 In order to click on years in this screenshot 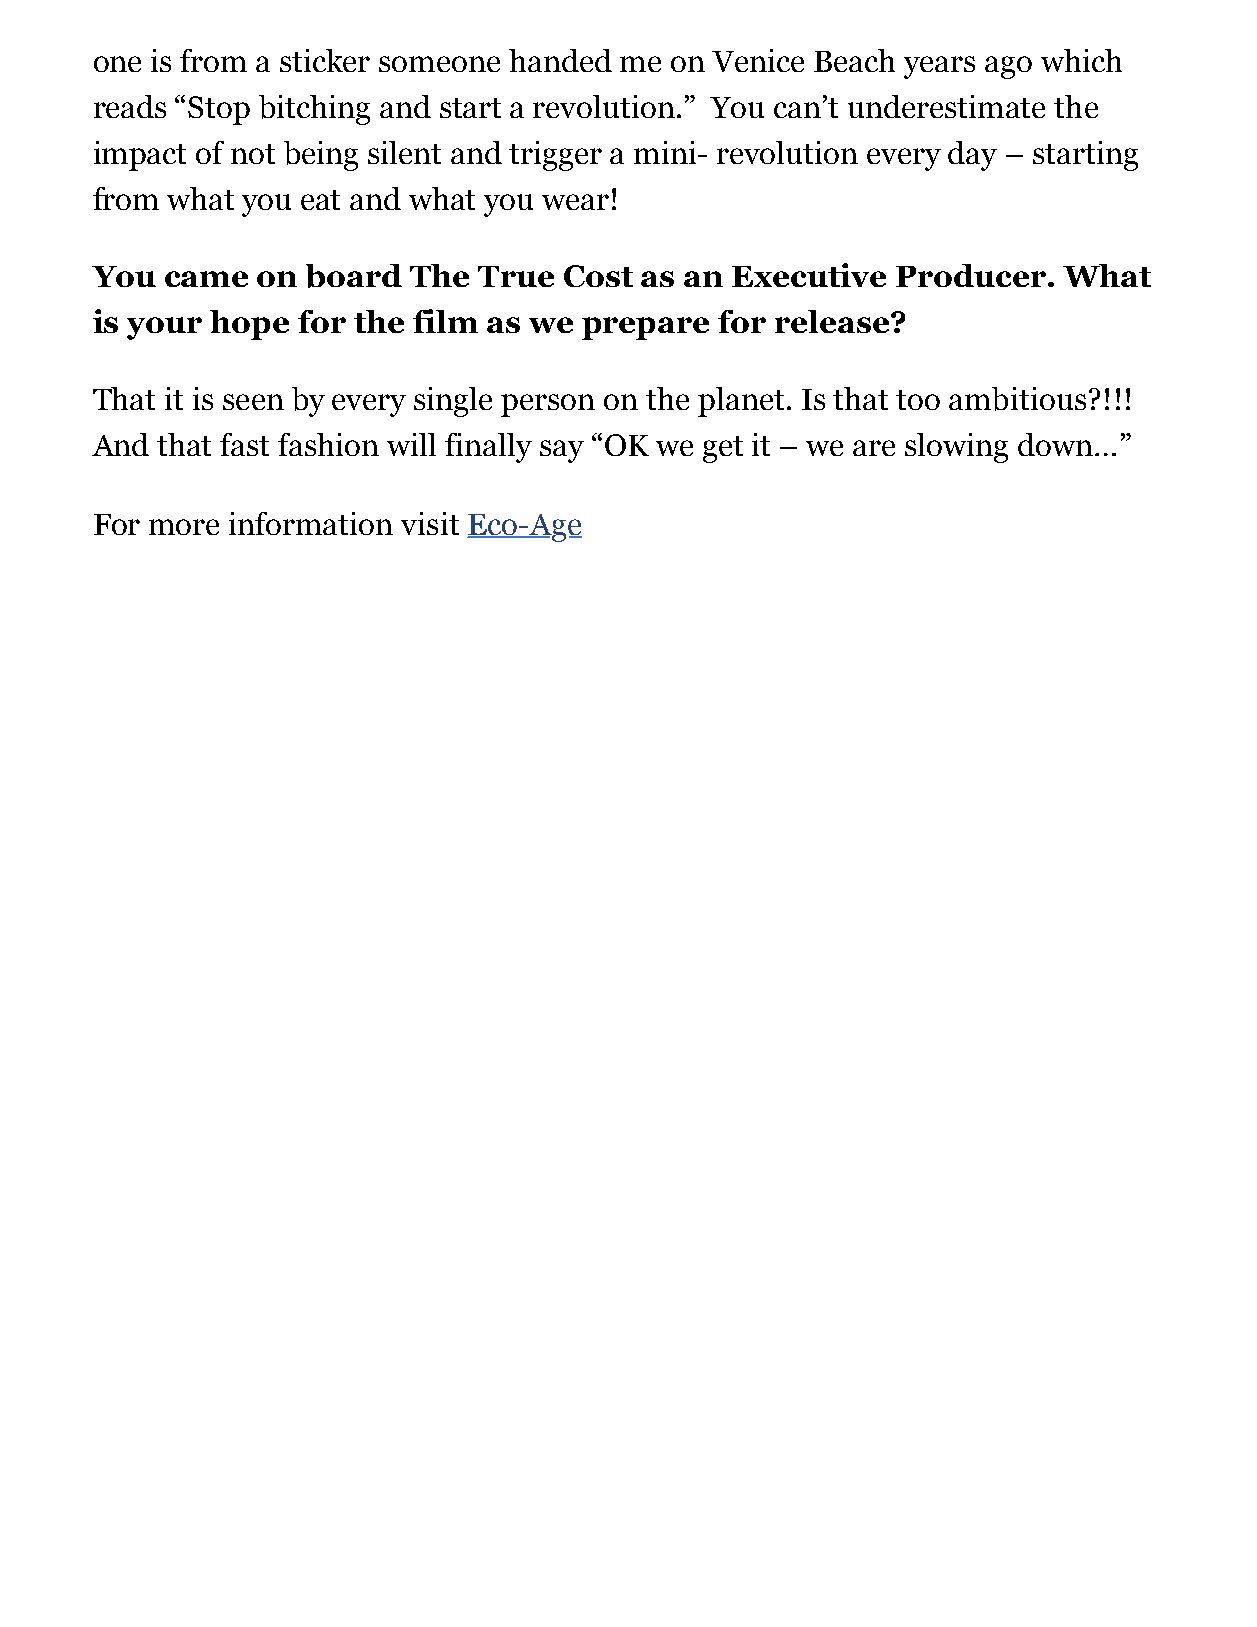, I will do `click(939, 67)`.
